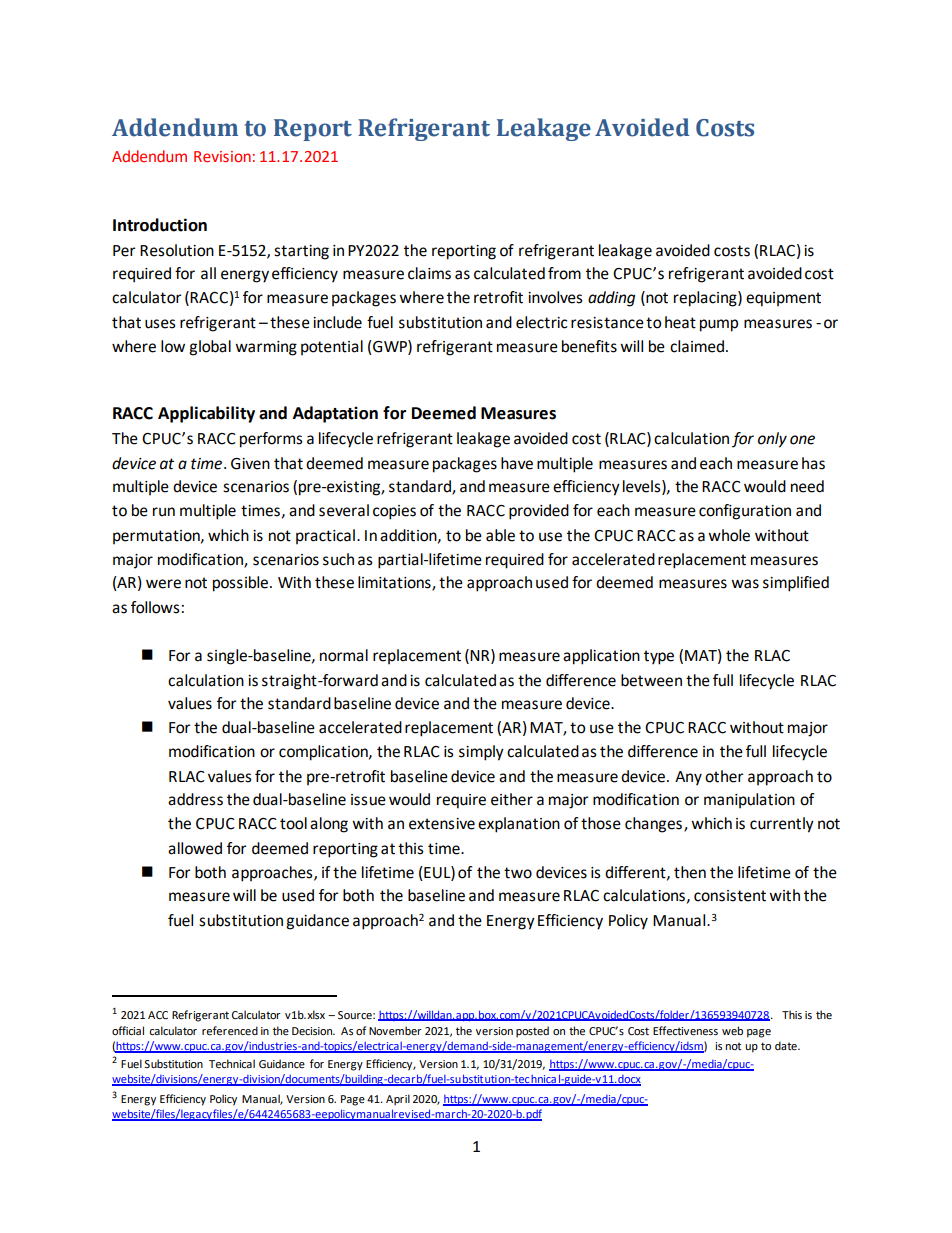  Describe the element at coordinates (589, 346) in the screenshot. I see `benefits` at that location.
